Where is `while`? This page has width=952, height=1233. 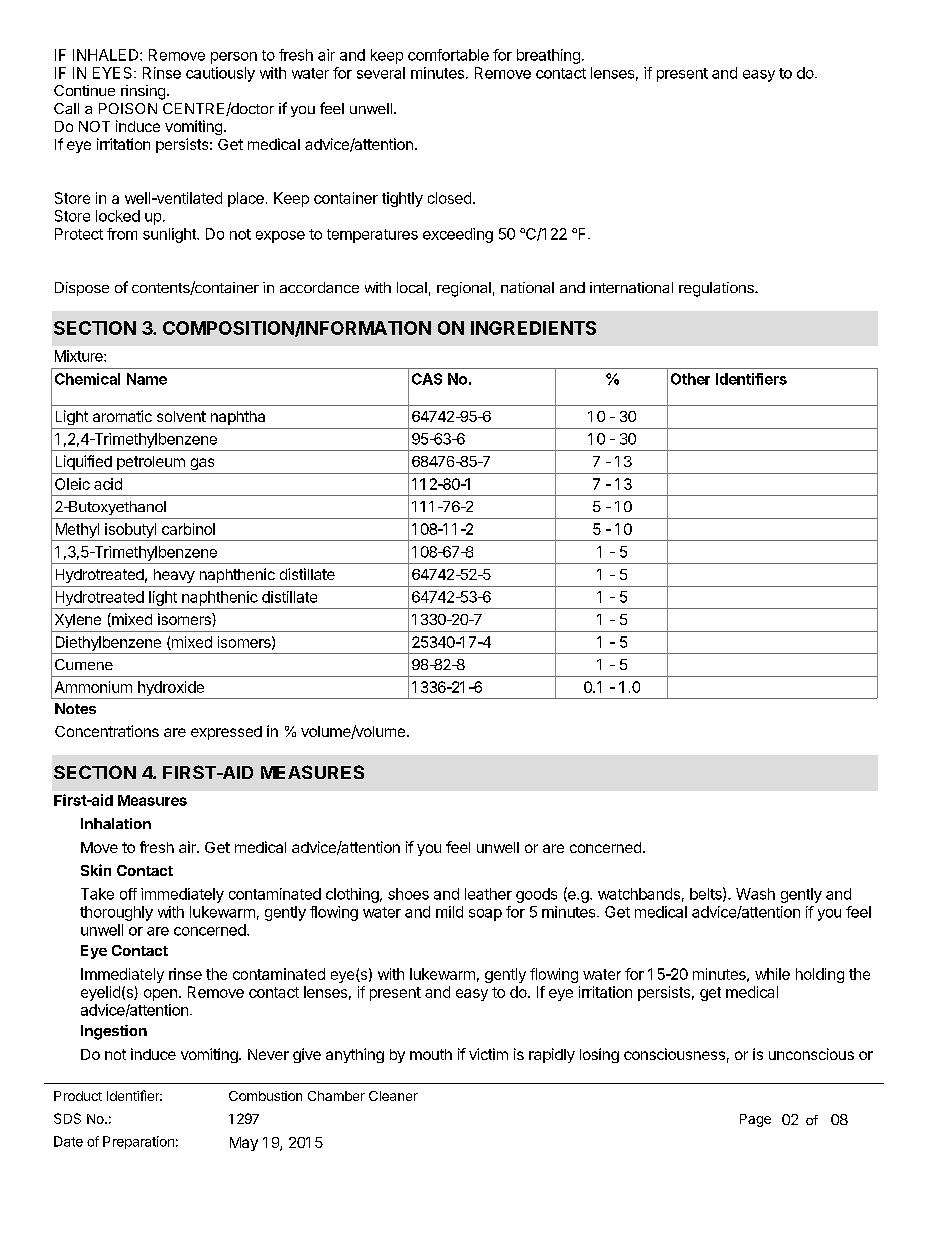 while is located at coordinates (772, 974).
